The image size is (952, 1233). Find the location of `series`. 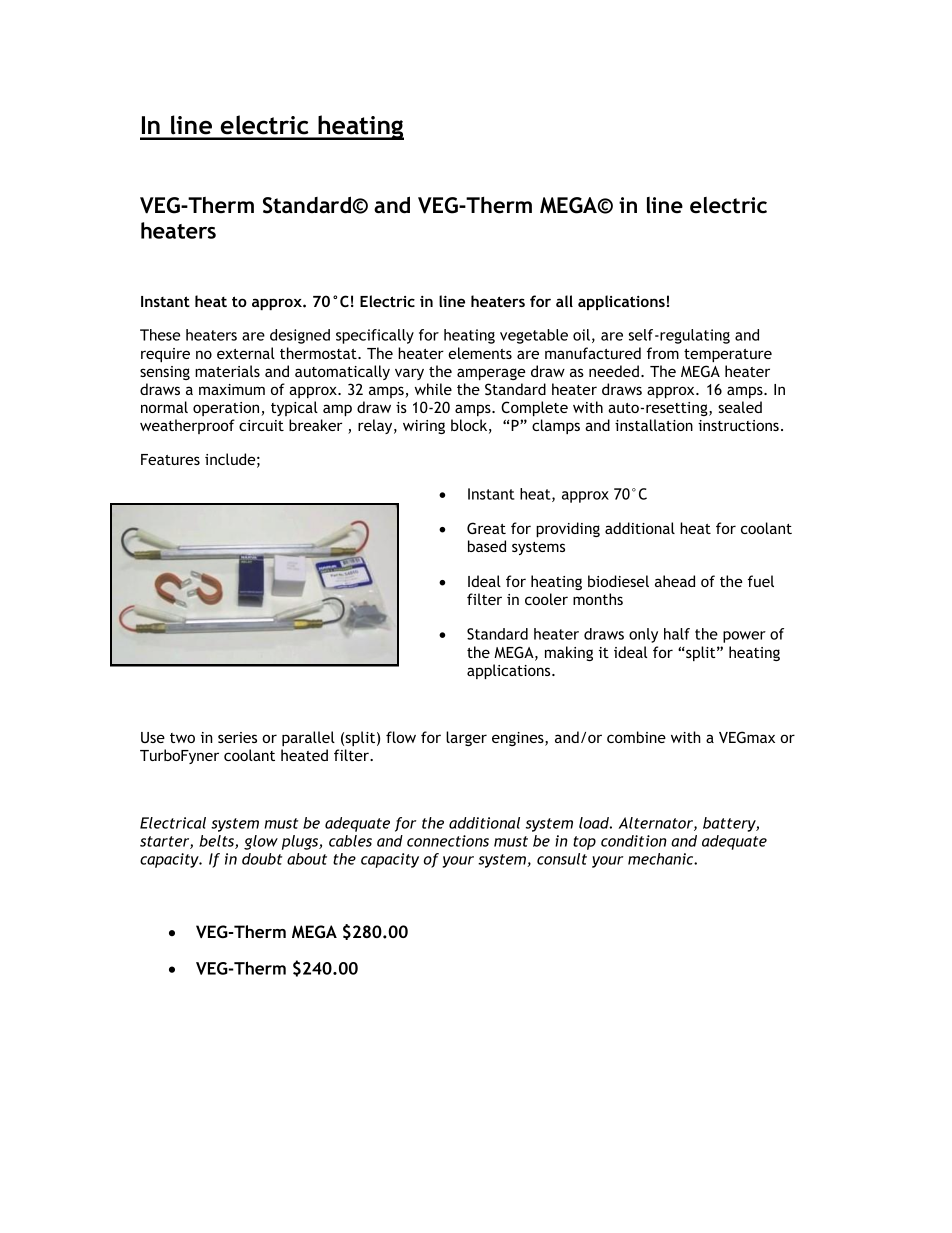

series is located at coordinates (237, 737).
